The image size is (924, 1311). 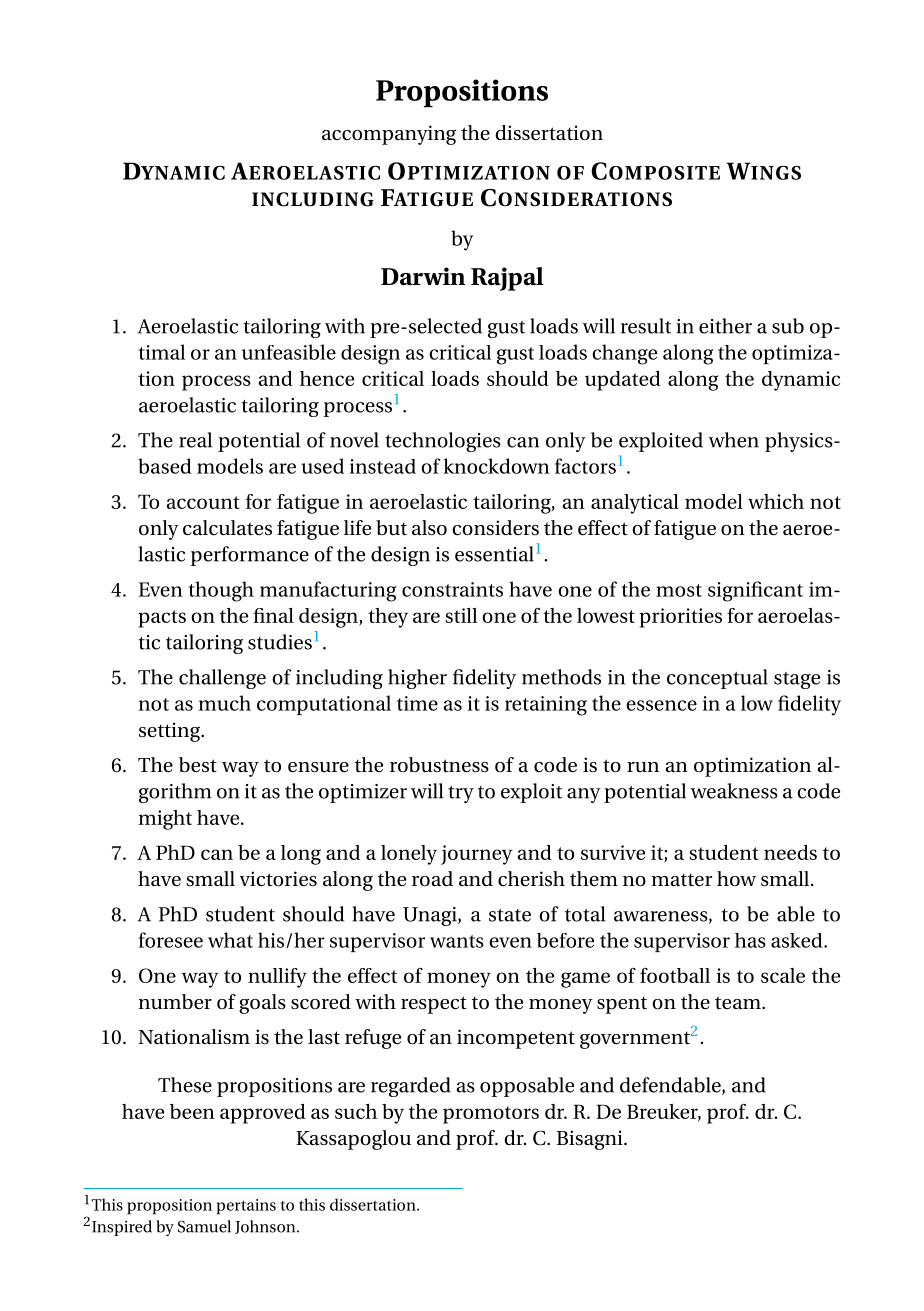 What do you see at coordinates (717, 679) in the screenshot?
I see `conceptual` at bounding box center [717, 679].
